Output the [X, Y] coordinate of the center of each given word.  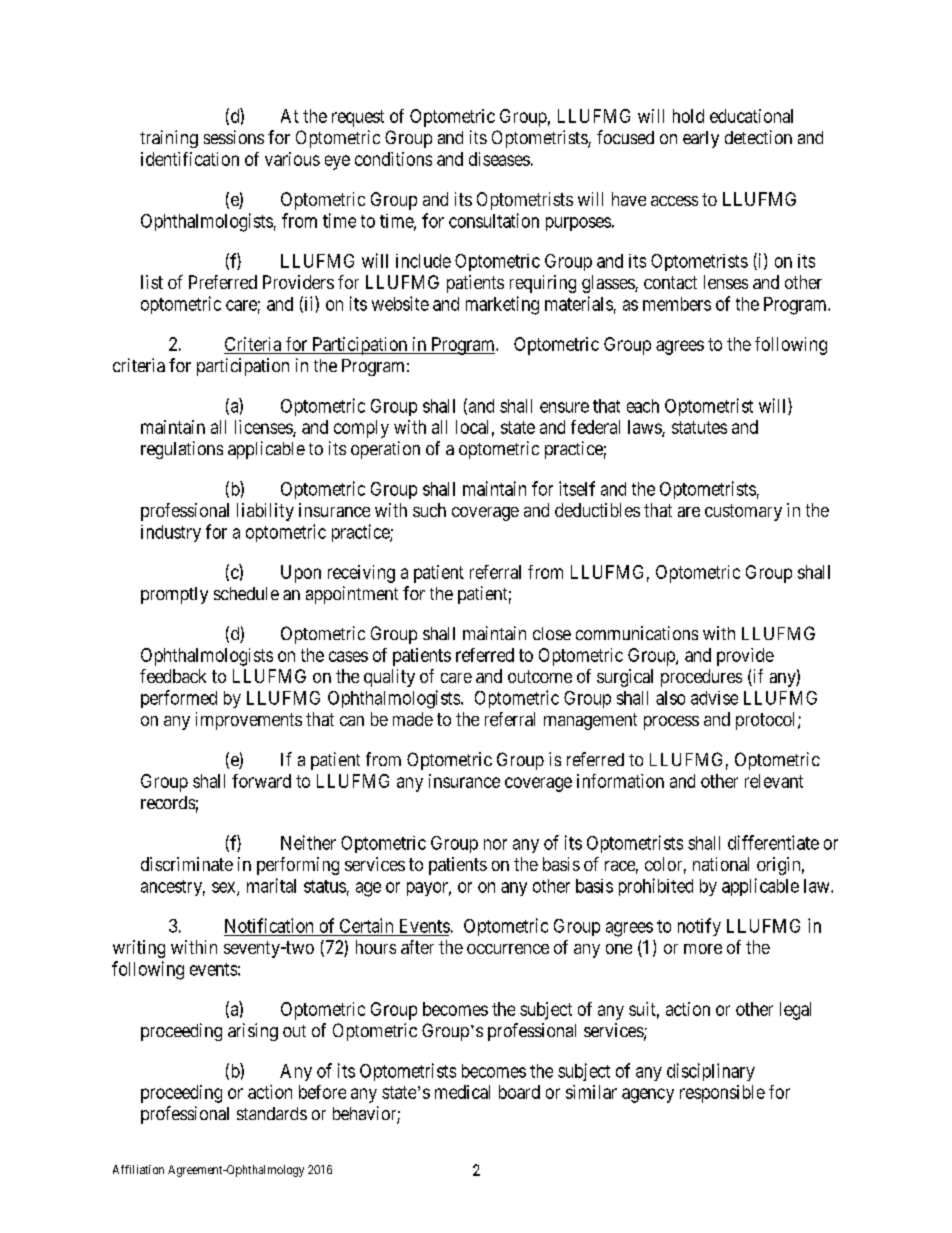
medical [462, 1092]
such [429, 510]
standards [272, 1113]
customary [743, 512]
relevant [774, 781]
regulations [182, 450]
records [168, 802]
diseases [499, 159]
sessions [234, 137]
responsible [722, 1094]
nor [495, 844]
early [701, 139]
